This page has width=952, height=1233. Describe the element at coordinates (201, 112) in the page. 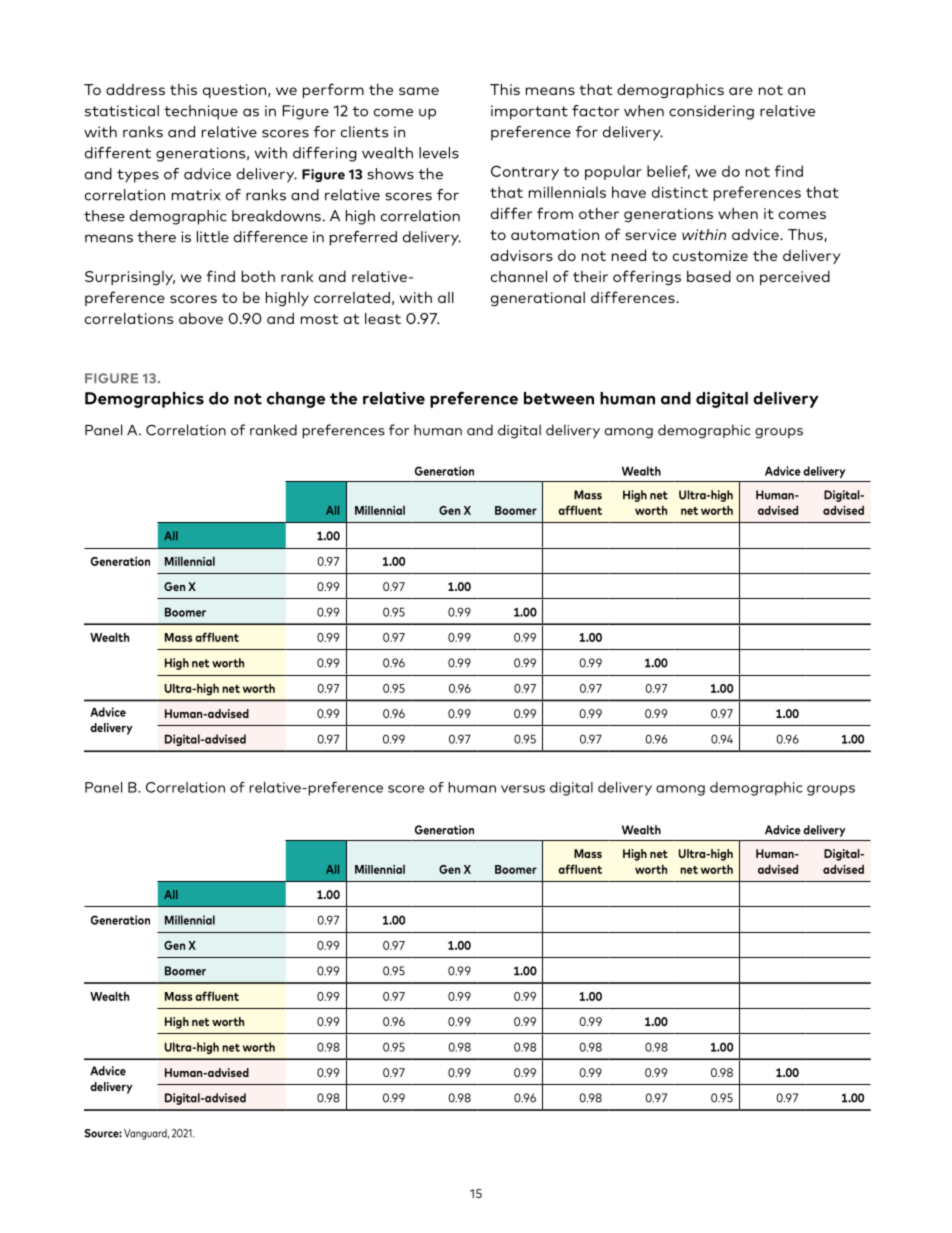

I see `technique` at that location.
